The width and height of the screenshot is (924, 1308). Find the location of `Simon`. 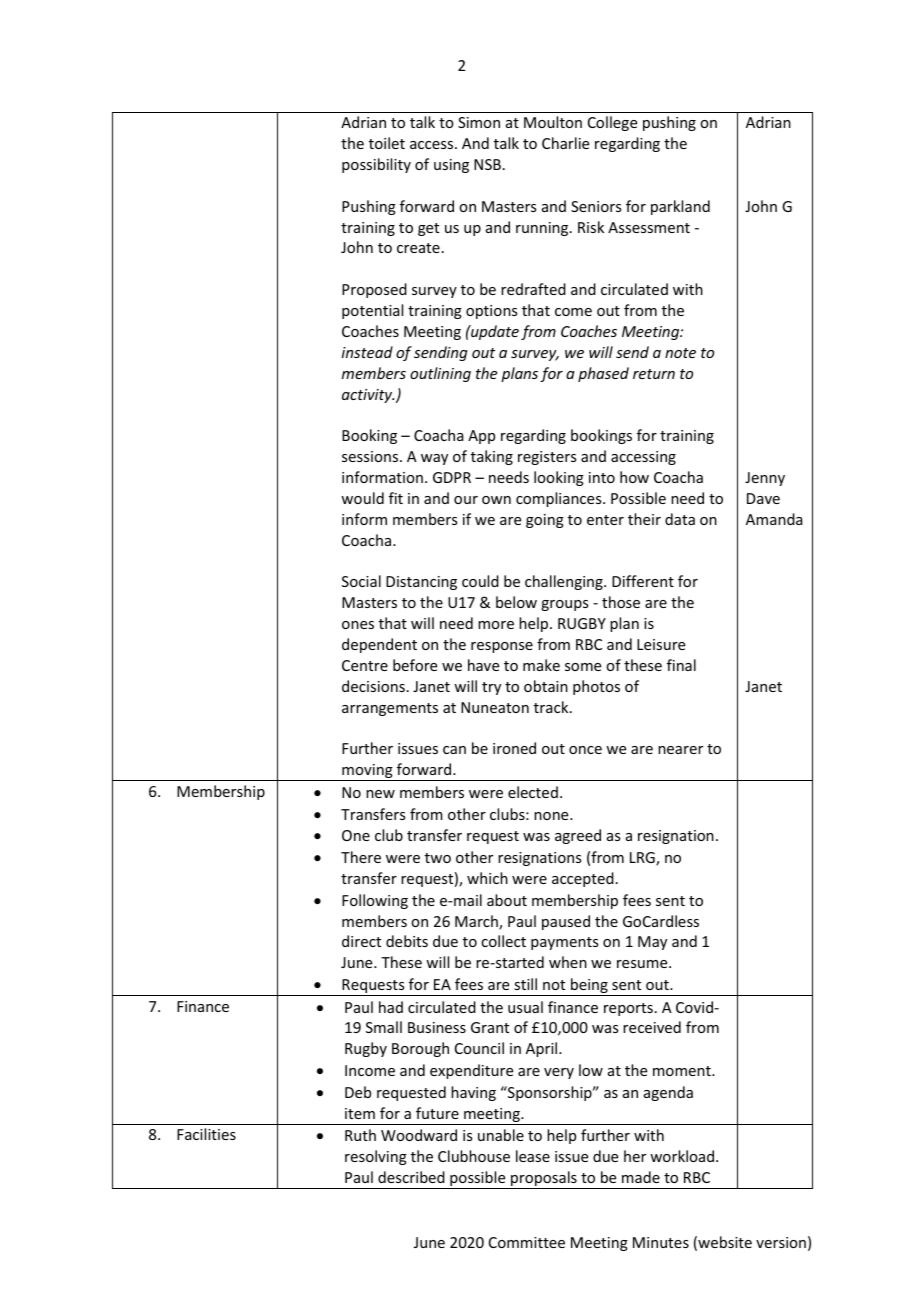

Simon is located at coordinates (479, 122).
